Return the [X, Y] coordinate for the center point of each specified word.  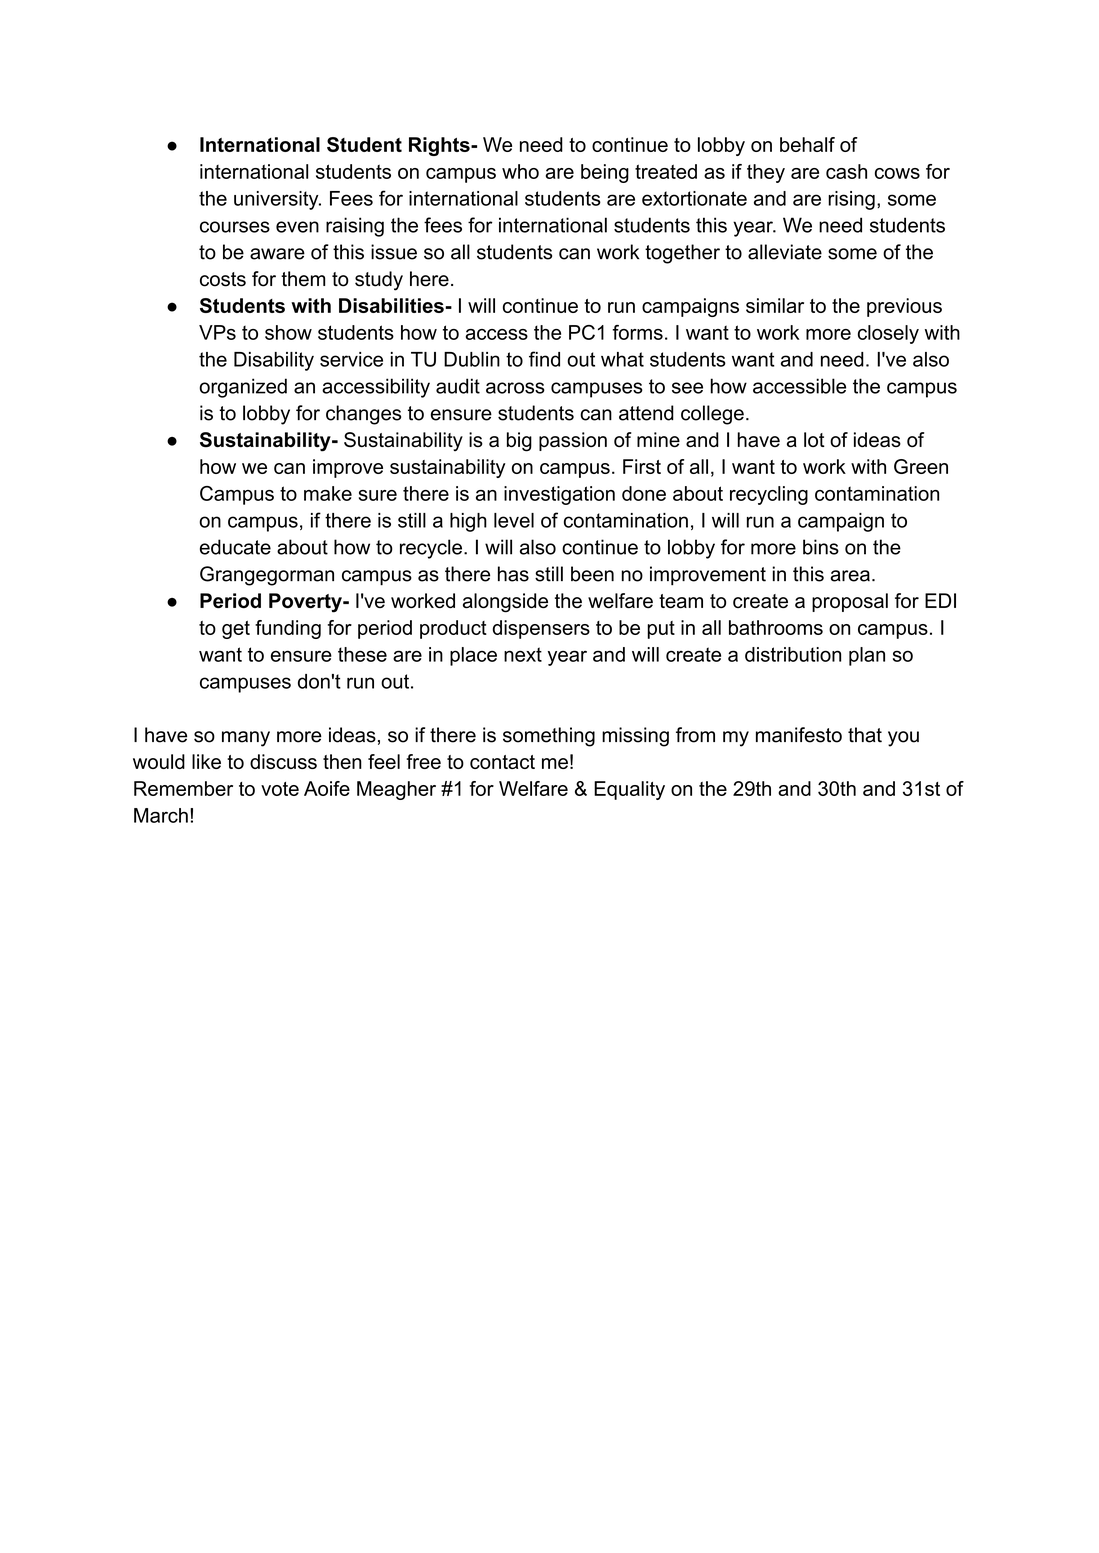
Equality [629, 790]
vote [280, 789]
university [277, 200]
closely [888, 334]
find [544, 359]
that [865, 735]
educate [235, 547]
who [520, 171]
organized [243, 388]
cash [846, 171]
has [513, 574]
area [850, 576]
